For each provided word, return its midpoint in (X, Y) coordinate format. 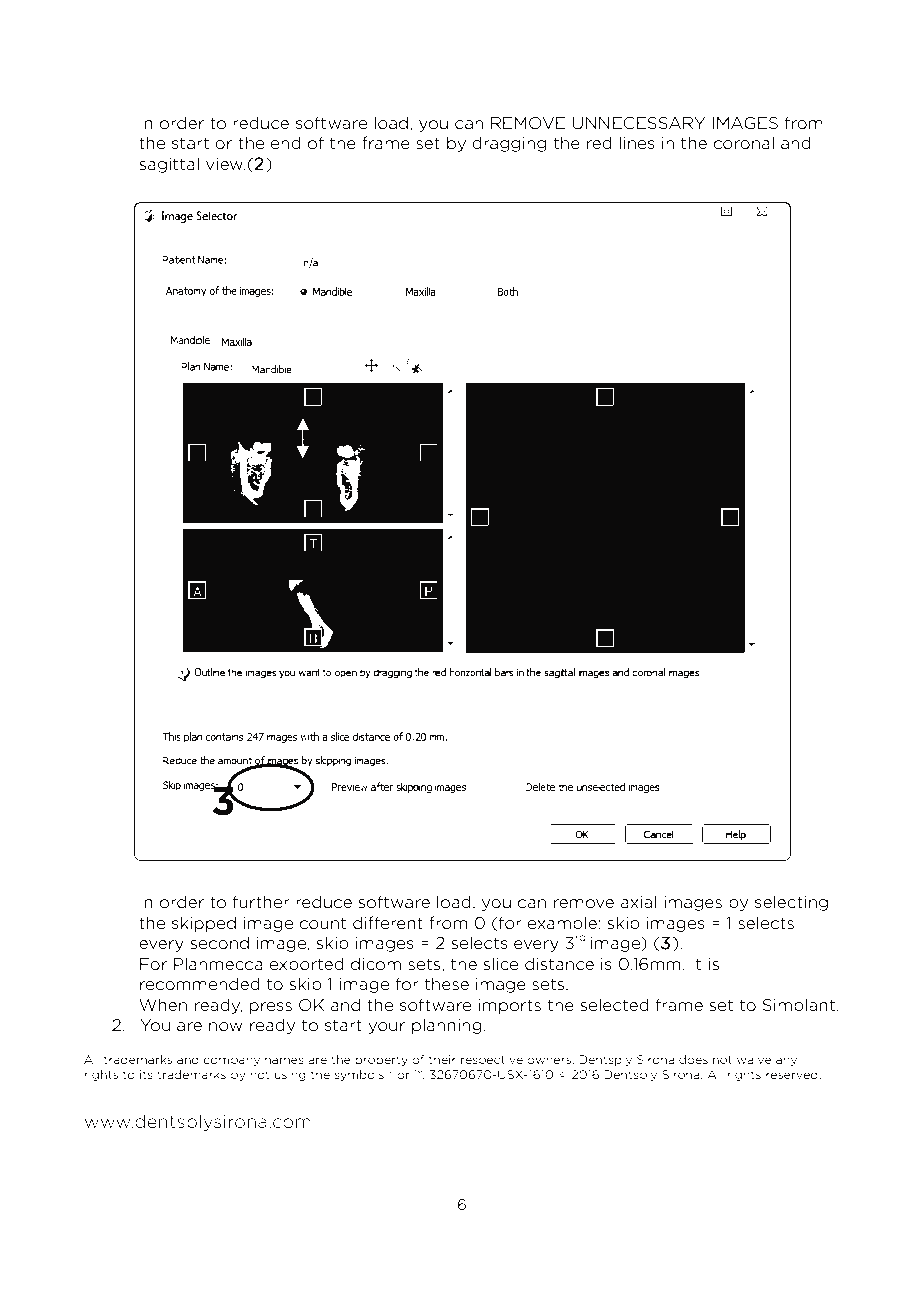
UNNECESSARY (638, 123)
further (261, 901)
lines (637, 142)
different (388, 922)
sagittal (169, 165)
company (232, 1061)
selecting (791, 903)
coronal (744, 142)
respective (492, 1060)
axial (638, 901)
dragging (509, 144)
